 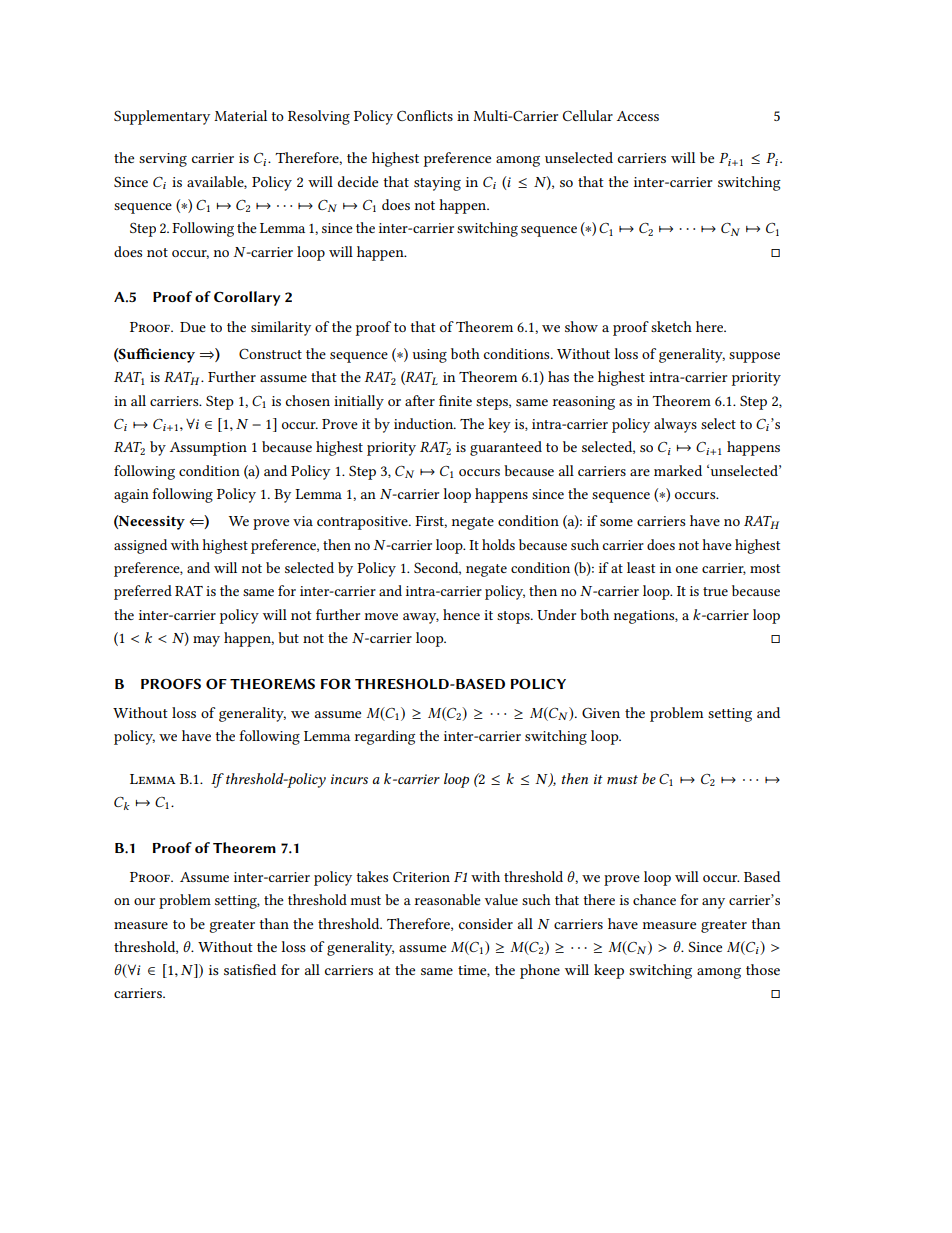 I want to click on satisfied, so click(x=250, y=969).
